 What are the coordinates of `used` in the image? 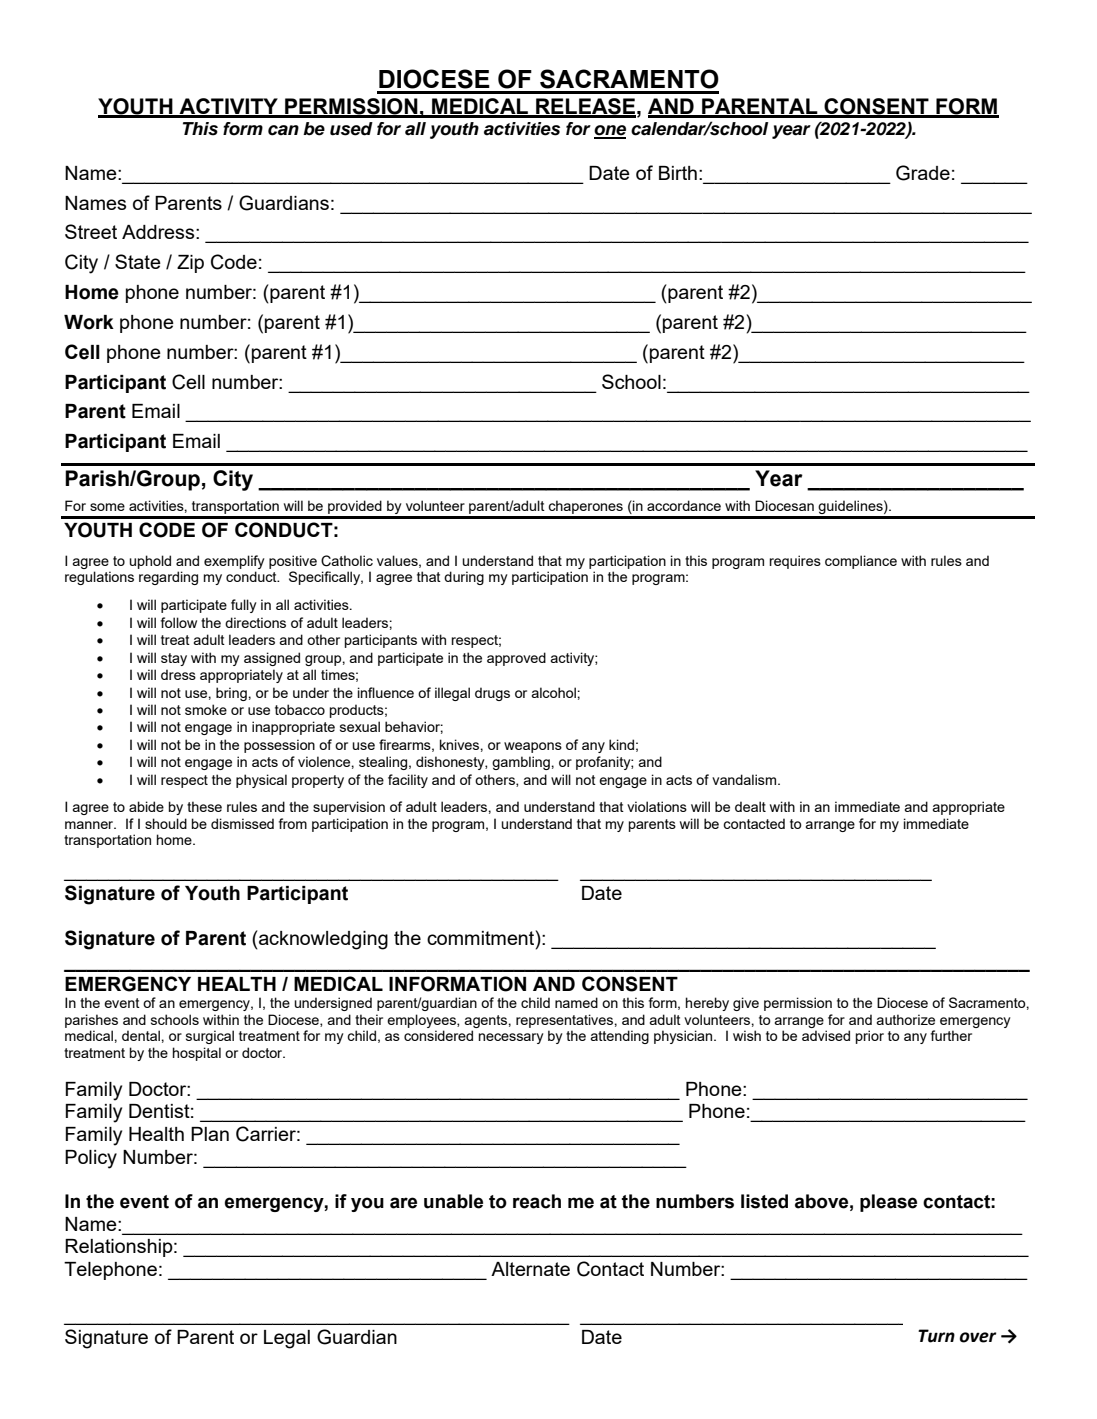 It's located at (351, 129).
